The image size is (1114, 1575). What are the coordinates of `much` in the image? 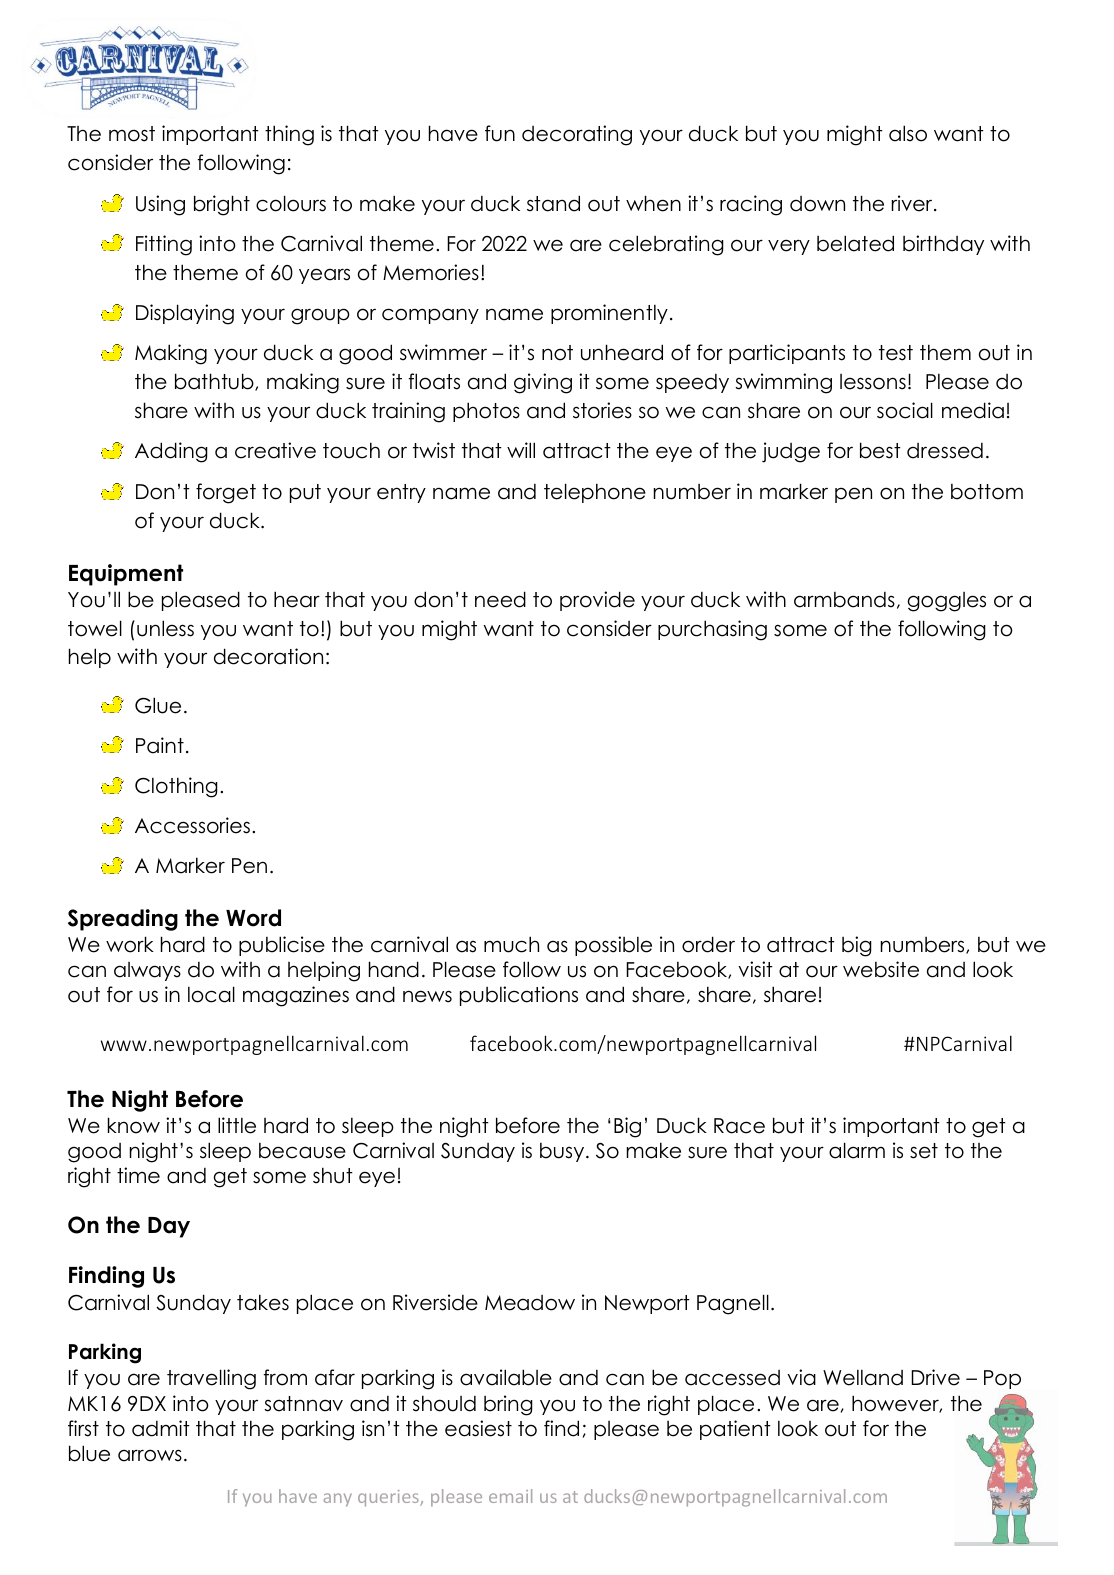 It's located at (511, 944).
